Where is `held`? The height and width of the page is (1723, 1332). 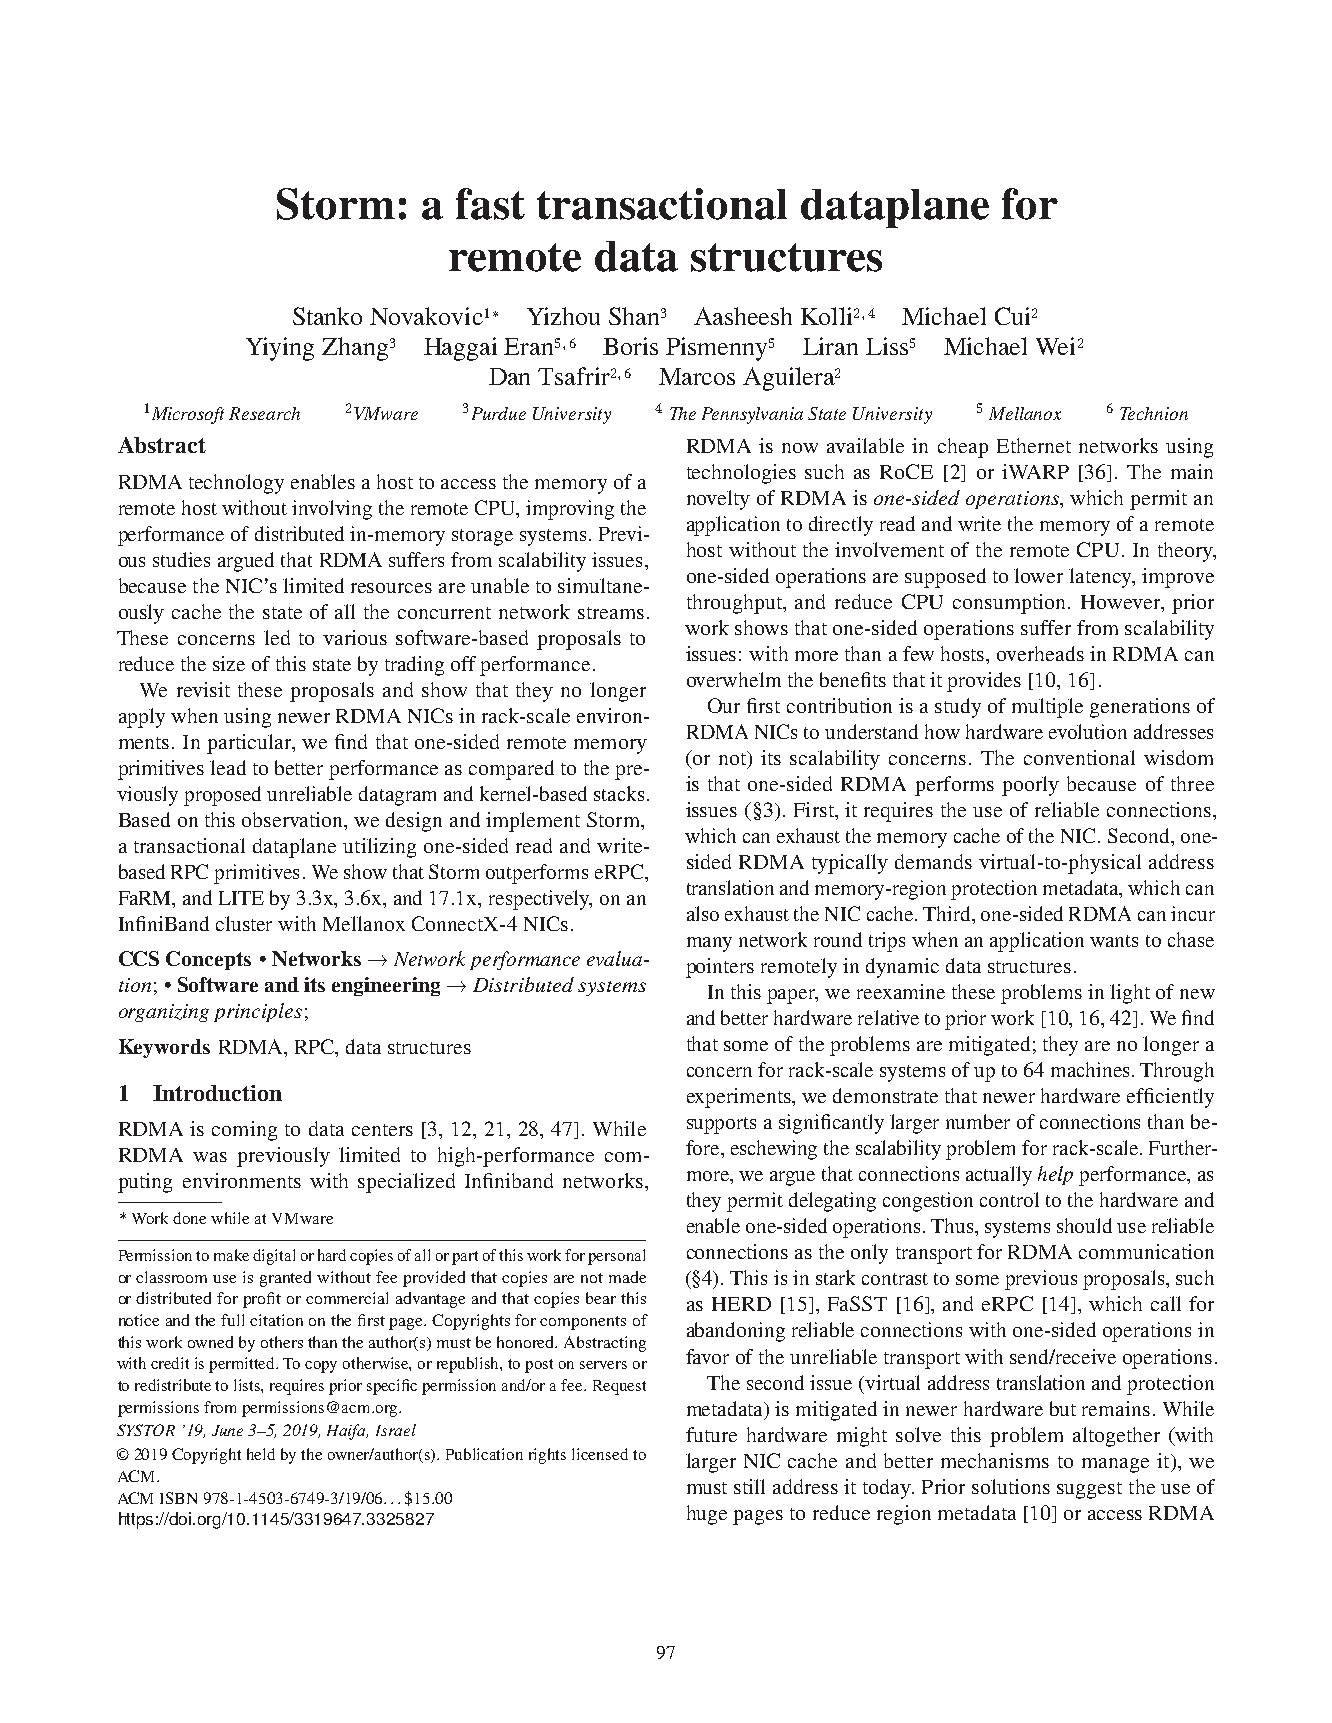
held is located at coordinates (261, 1454).
